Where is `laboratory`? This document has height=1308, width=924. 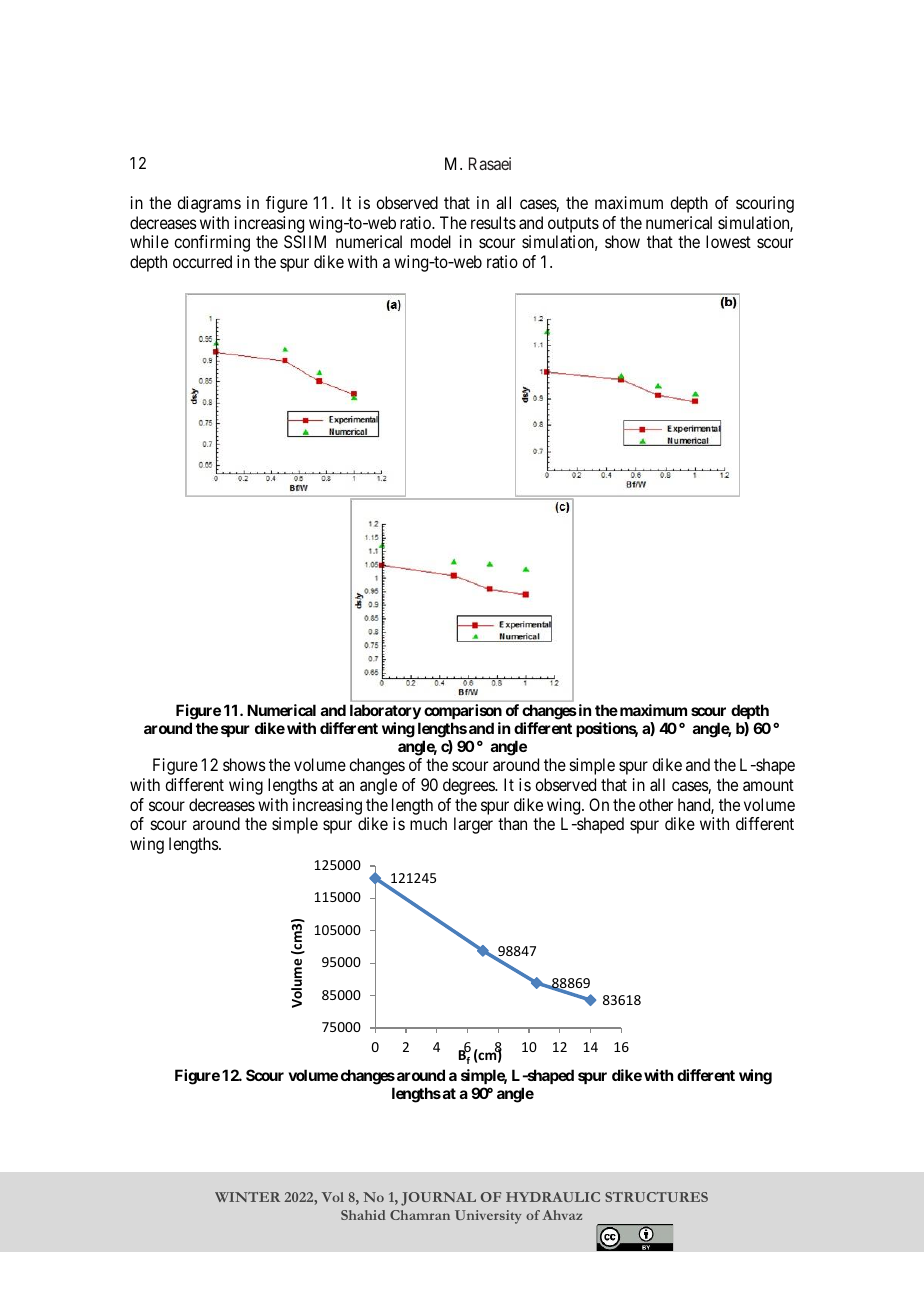
laboratory is located at coordinates (385, 712).
